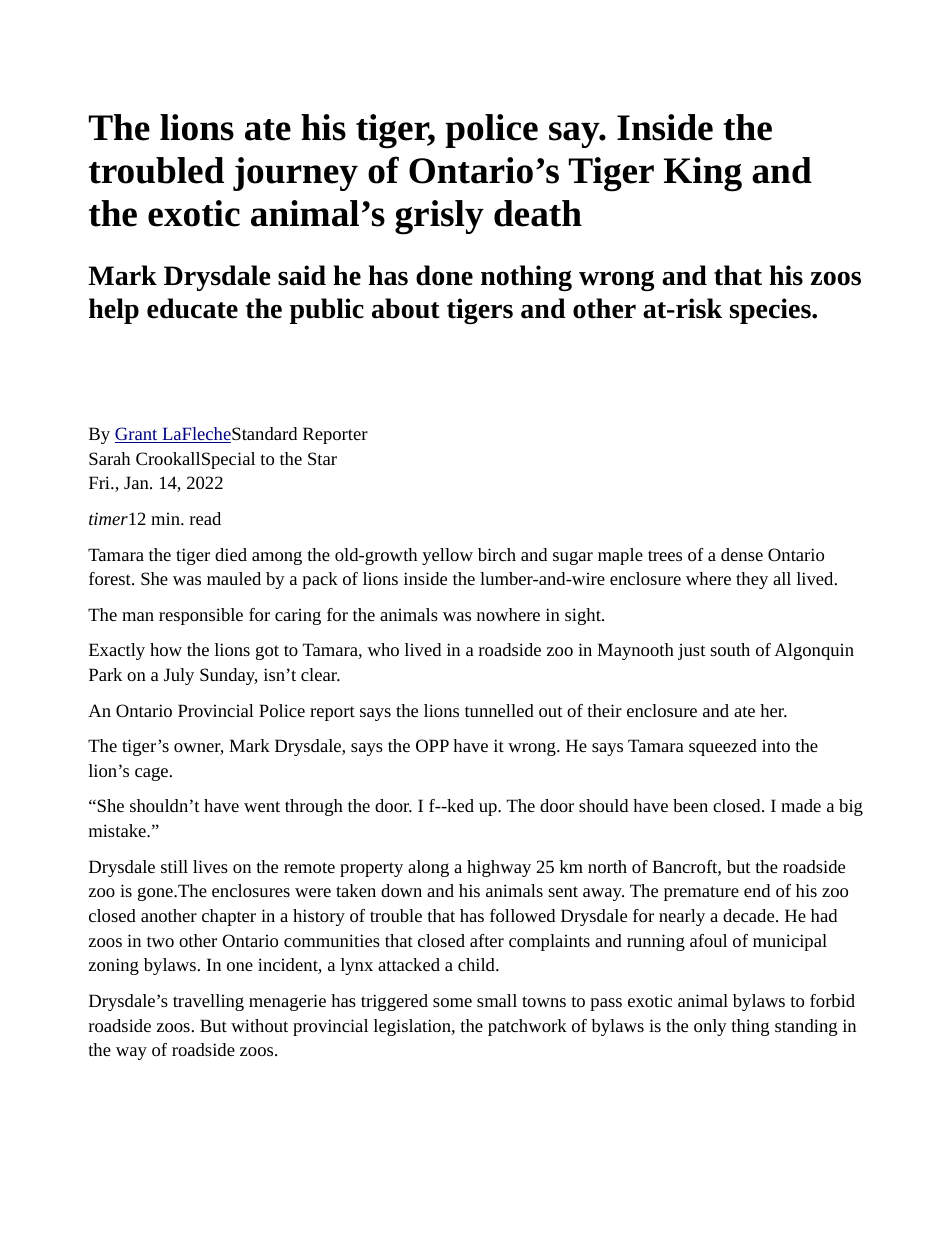  Describe the element at coordinates (730, 649) in the screenshot. I see `south` at that location.
